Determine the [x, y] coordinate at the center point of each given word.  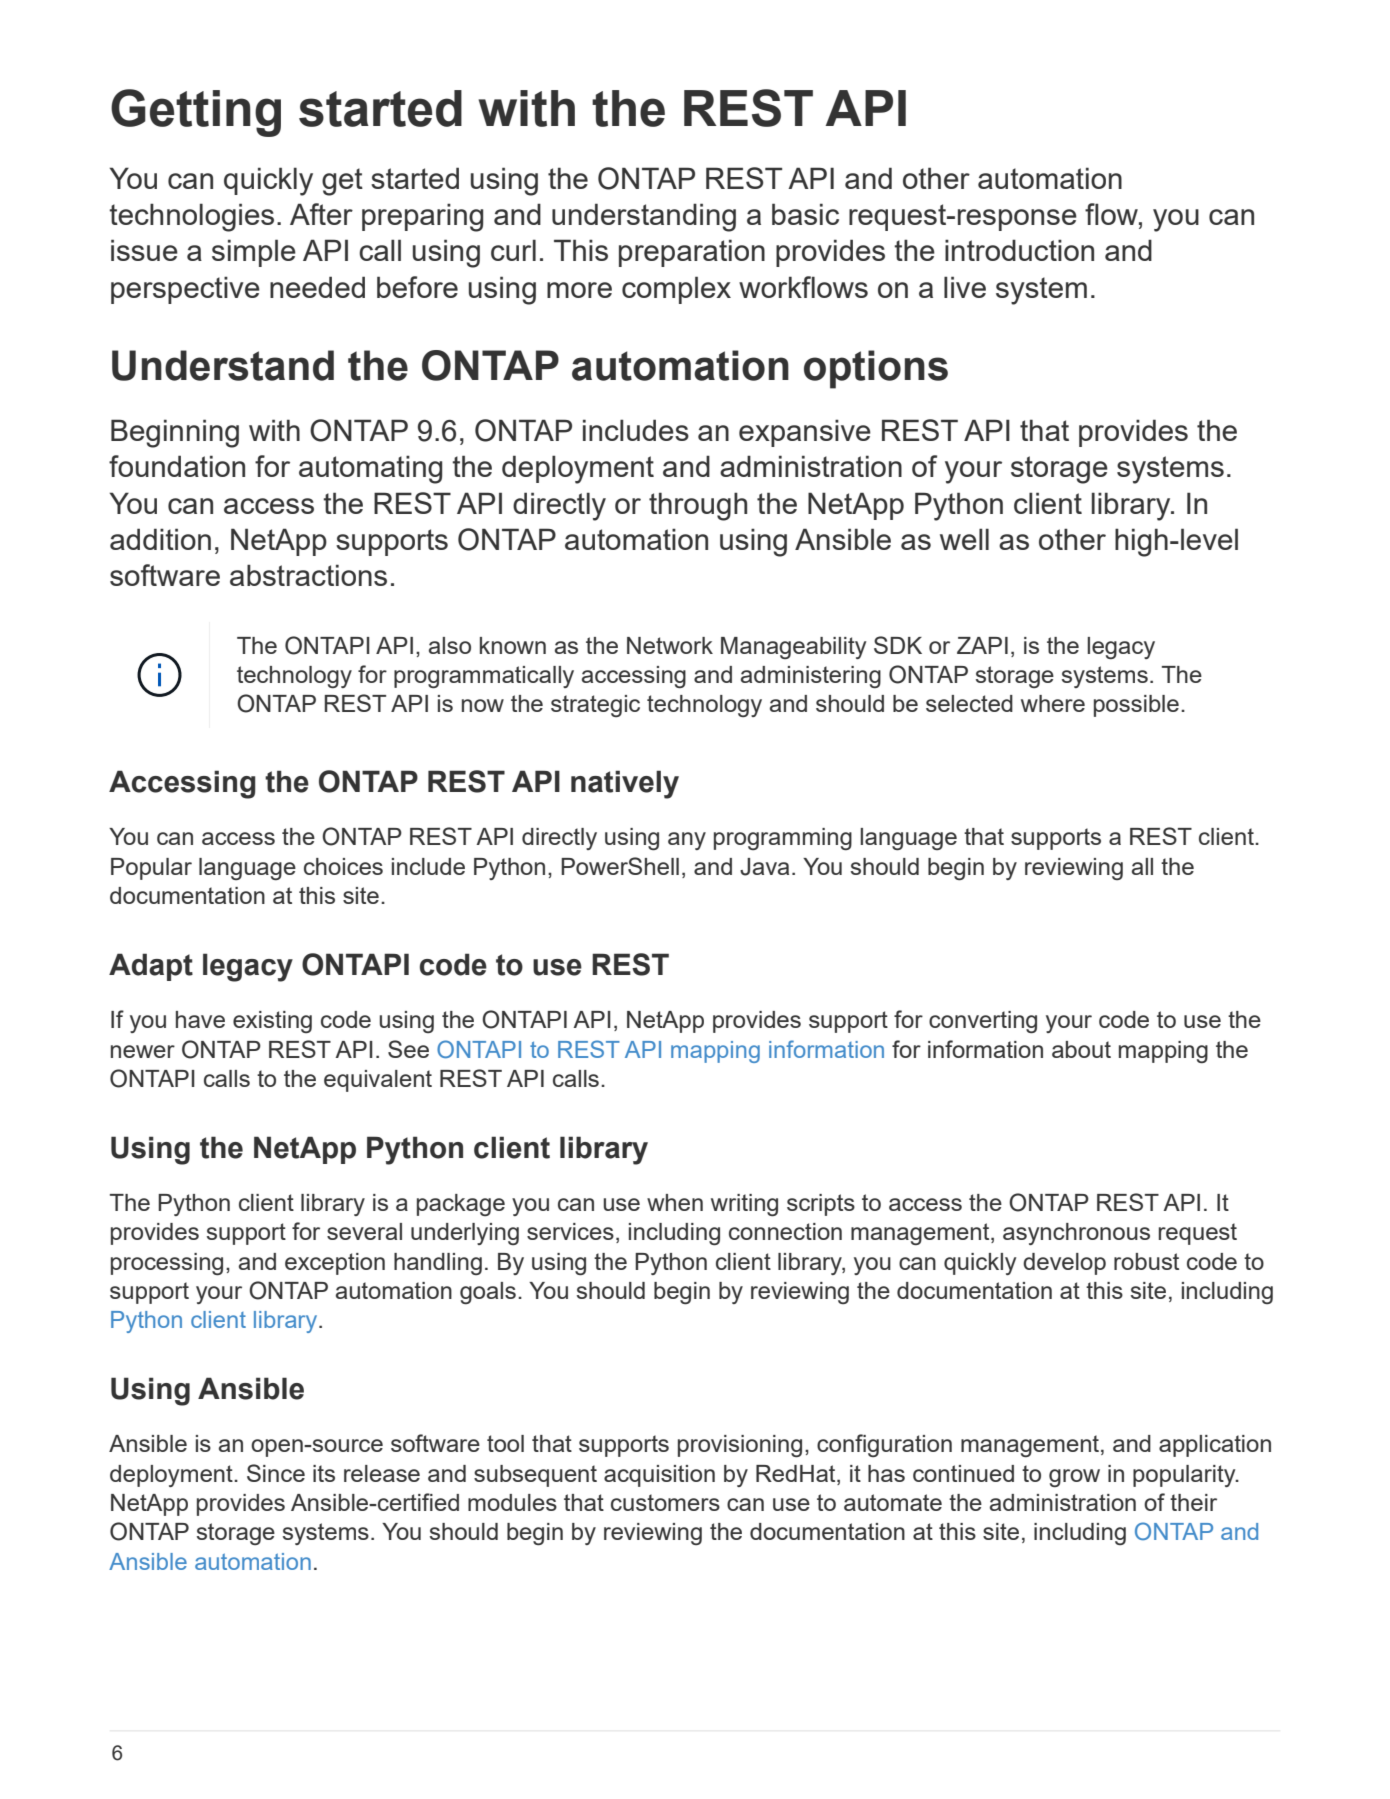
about [1081, 1049]
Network [670, 645]
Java [764, 867]
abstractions [308, 575]
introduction [1019, 250]
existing [272, 1022]
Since [276, 1473]
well [964, 539]
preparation [692, 253]
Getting [196, 113]
